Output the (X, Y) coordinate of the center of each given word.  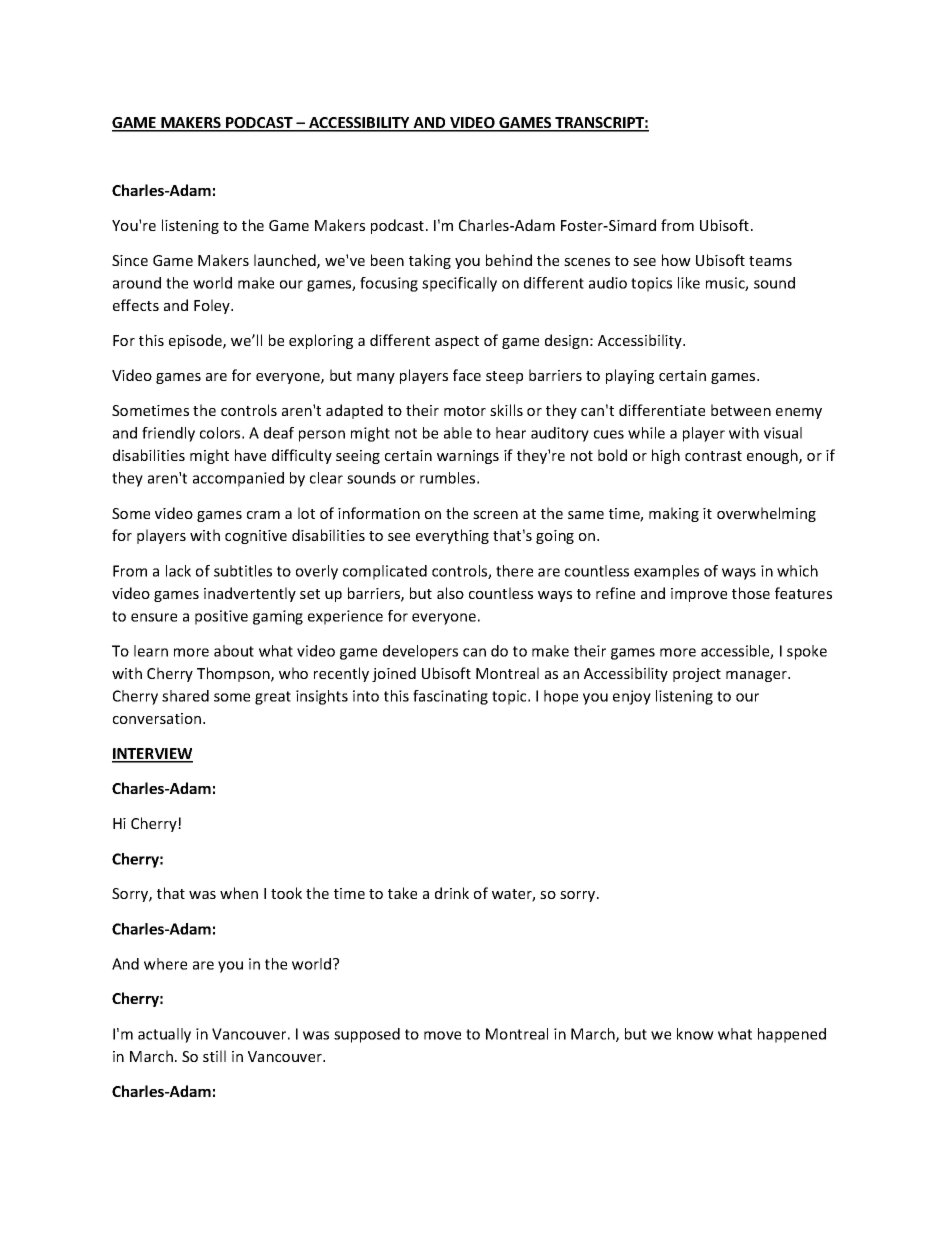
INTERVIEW (152, 755)
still (214, 1056)
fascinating (450, 697)
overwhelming (766, 514)
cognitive (256, 537)
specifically (459, 284)
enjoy (632, 697)
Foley (213, 306)
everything (452, 536)
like (689, 283)
